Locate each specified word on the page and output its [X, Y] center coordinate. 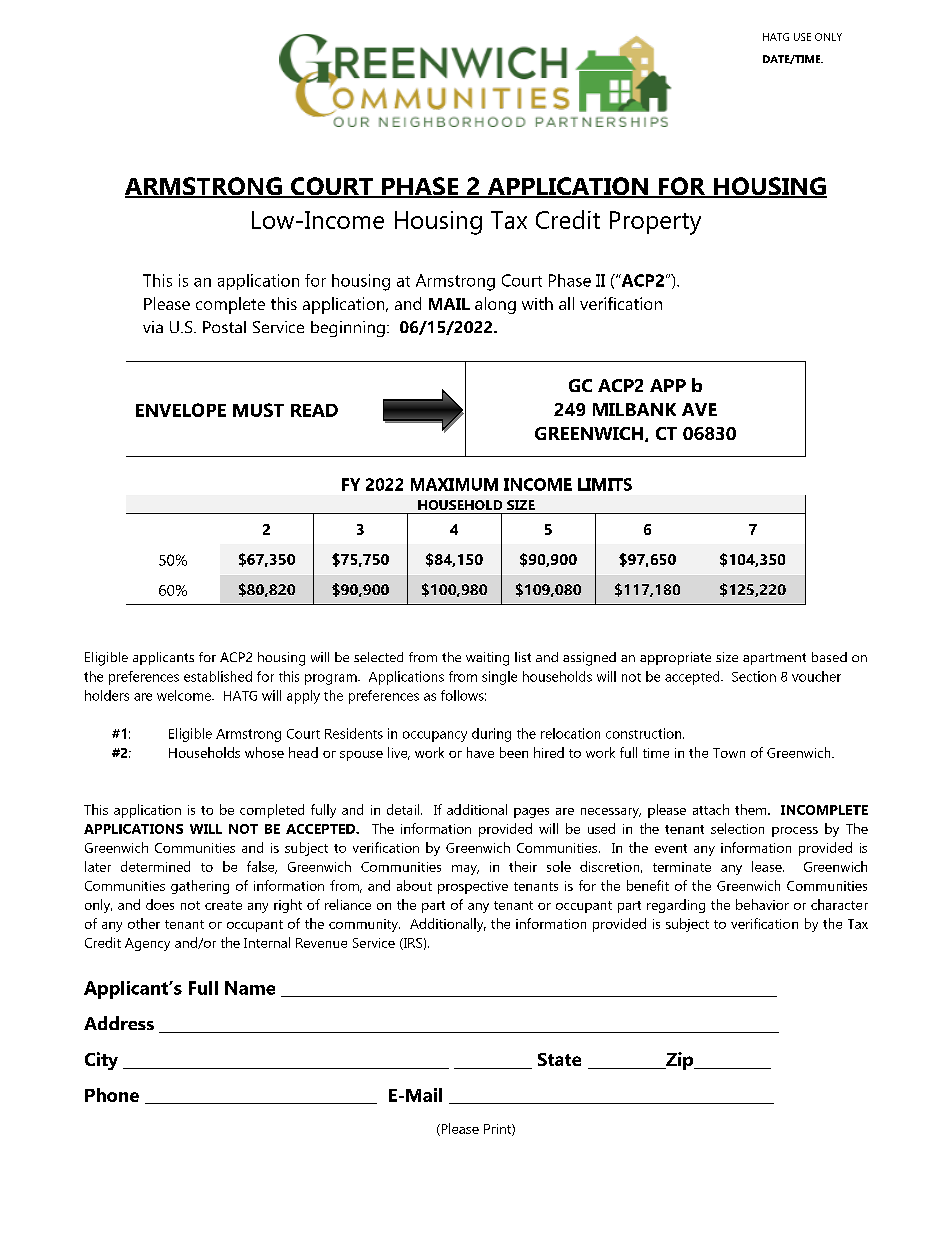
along [495, 305]
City [101, 1061]
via [153, 327]
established [218, 676]
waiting [487, 659]
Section [754, 676]
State [559, 1059]
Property [655, 223]
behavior [762, 904]
